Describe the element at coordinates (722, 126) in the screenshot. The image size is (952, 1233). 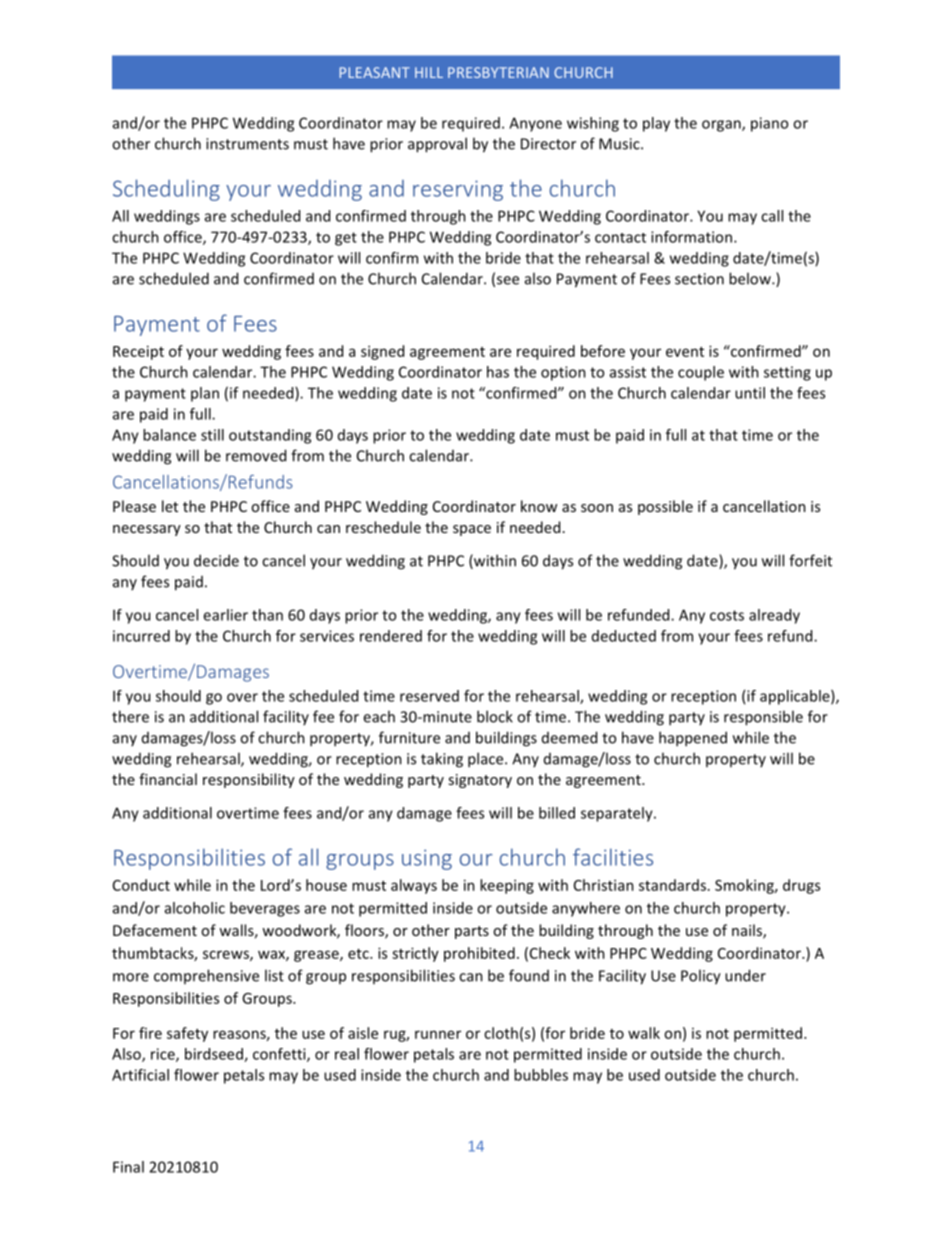
I see `organ` at that location.
